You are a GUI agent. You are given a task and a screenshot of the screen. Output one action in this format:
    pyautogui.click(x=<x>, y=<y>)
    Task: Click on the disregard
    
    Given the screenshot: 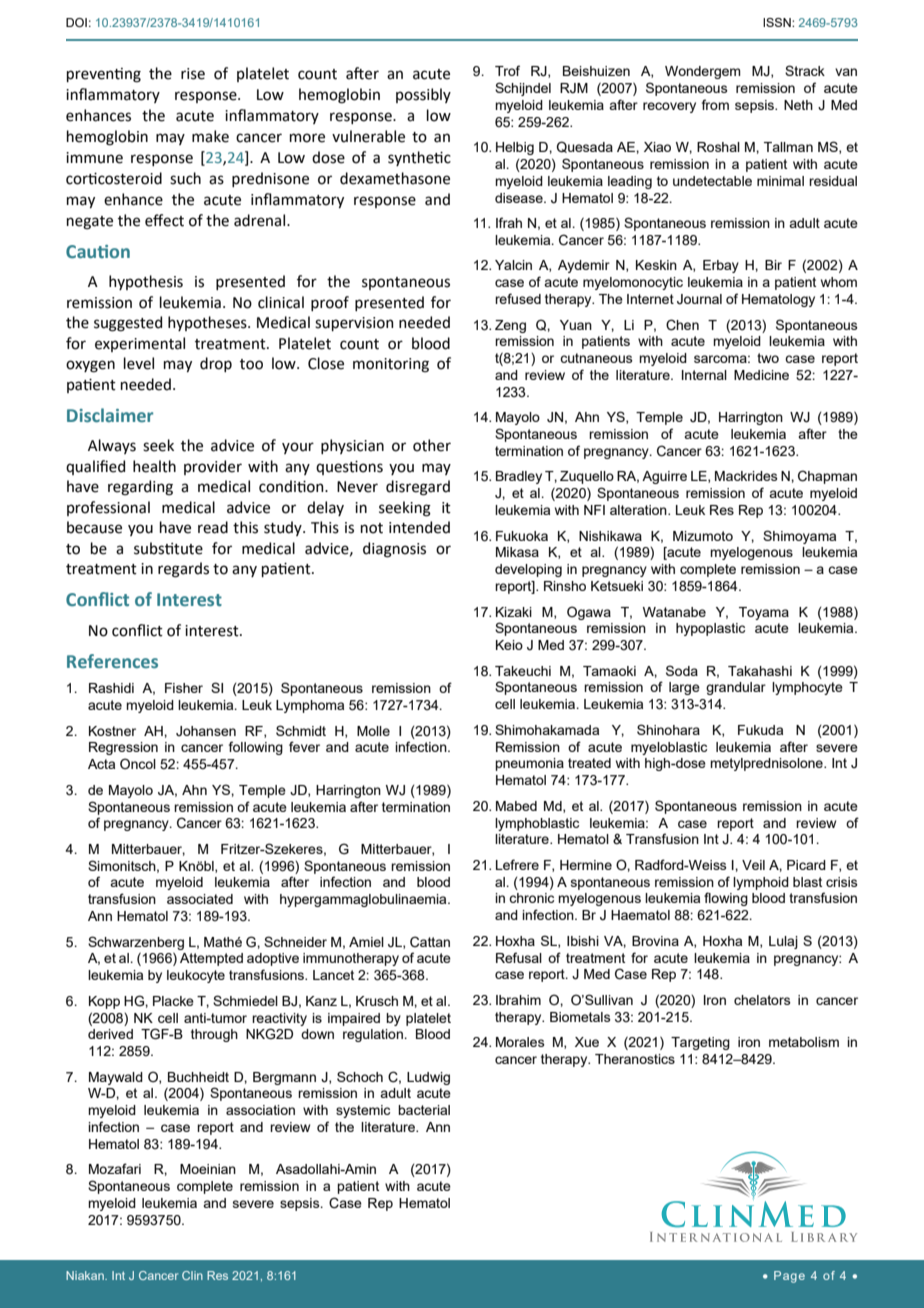 What is the action you would take?
    pyautogui.click(x=418, y=488)
